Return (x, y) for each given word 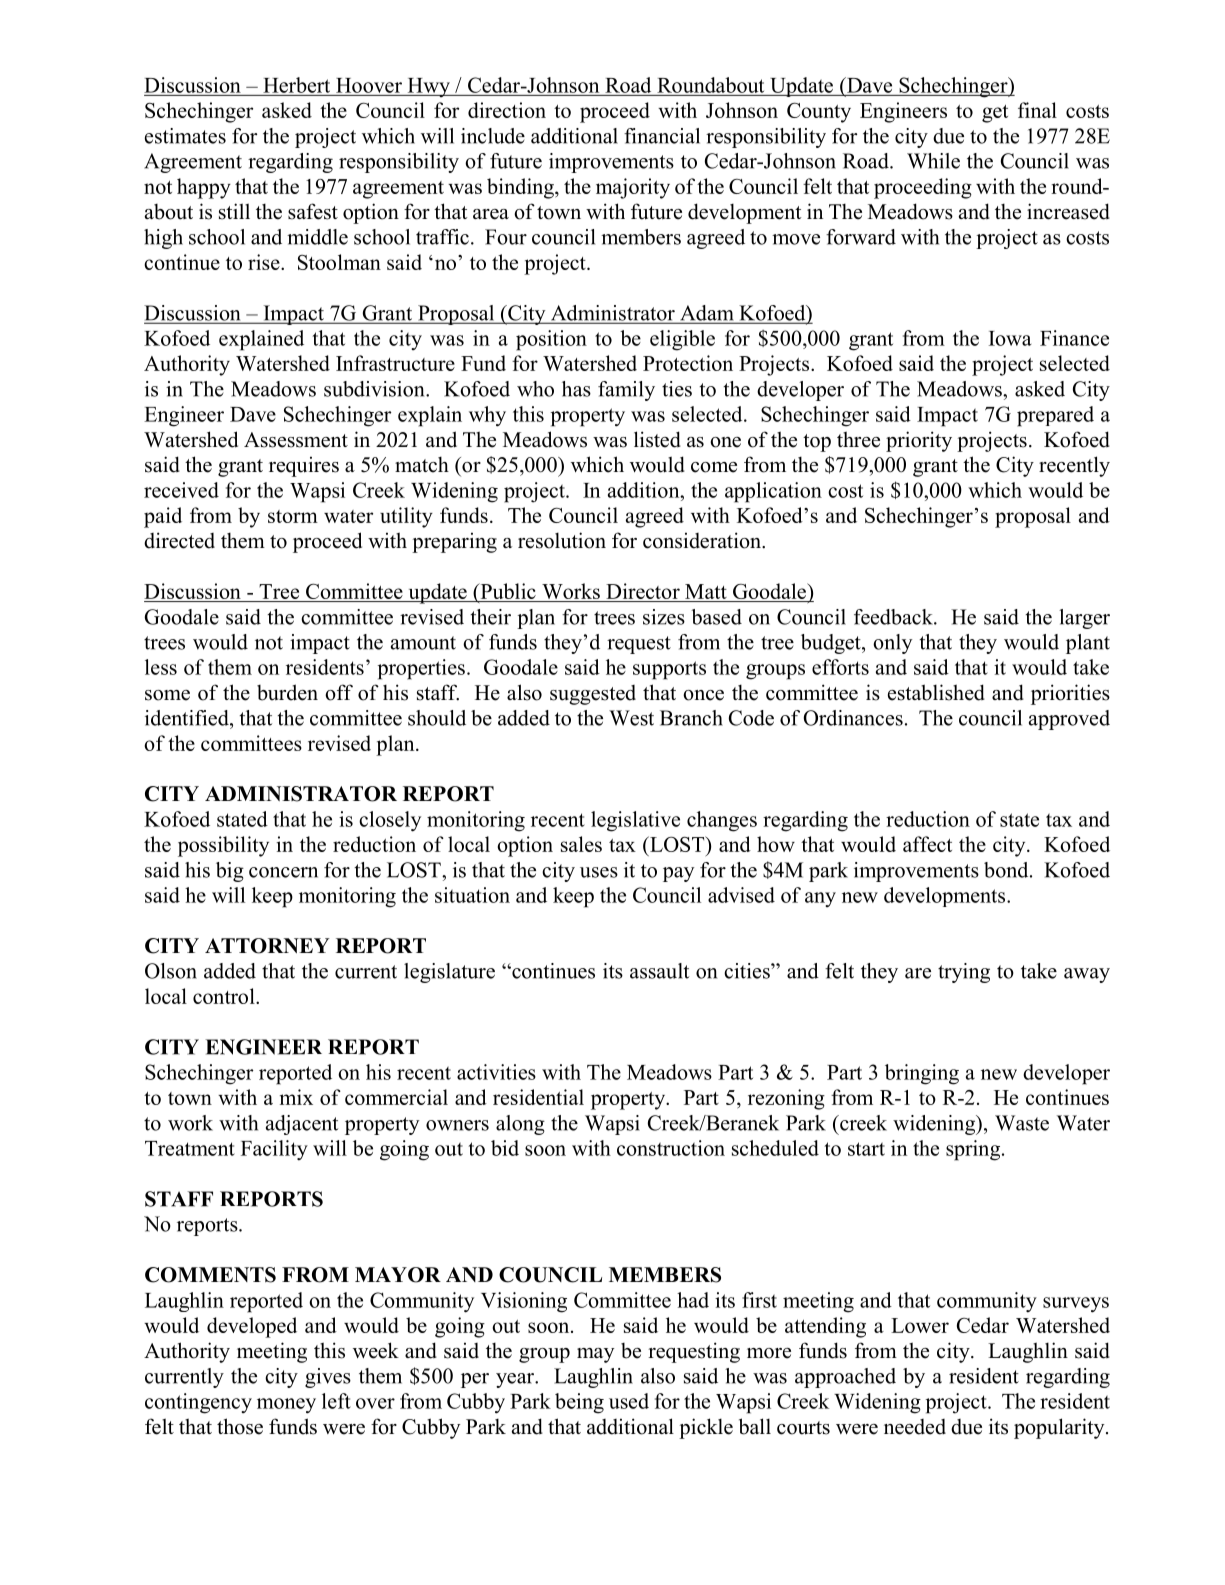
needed (915, 1427)
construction (671, 1148)
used (629, 1401)
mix (296, 1097)
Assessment (296, 440)
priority (919, 441)
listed (657, 439)
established (936, 692)
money (286, 1406)
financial (662, 136)
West (631, 718)
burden (287, 692)
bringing (922, 1074)
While (933, 161)
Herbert (296, 85)
